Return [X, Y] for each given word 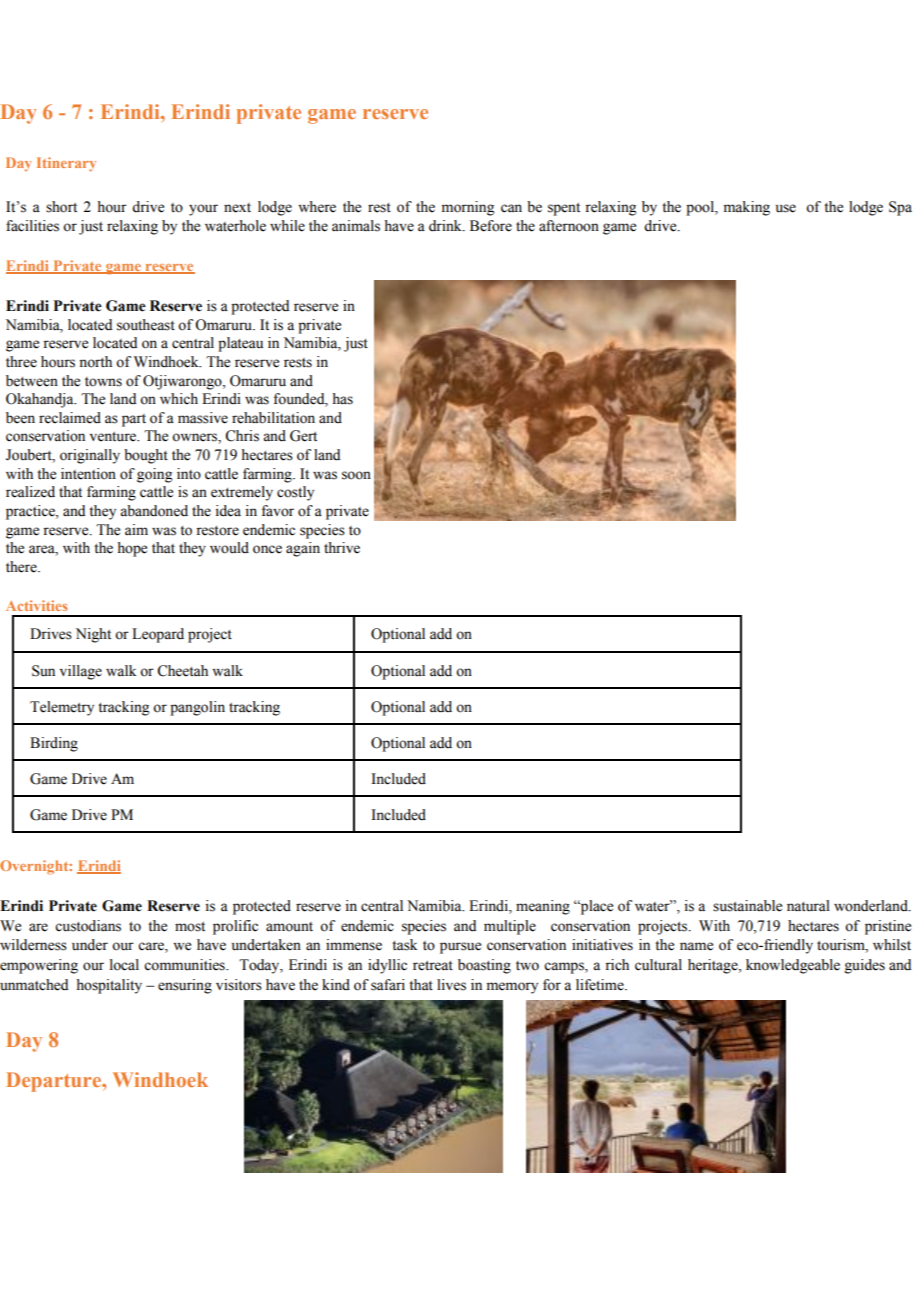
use [786, 208]
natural [808, 906]
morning [468, 208]
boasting [484, 966]
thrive [342, 548]
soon [356, 475]
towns [103, 382]
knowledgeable [793, 966]
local [124, 965]
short [61, 207]
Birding [54, 744]
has [343, 399]
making [747, 208]
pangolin [197, 708]
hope [132, 549]
